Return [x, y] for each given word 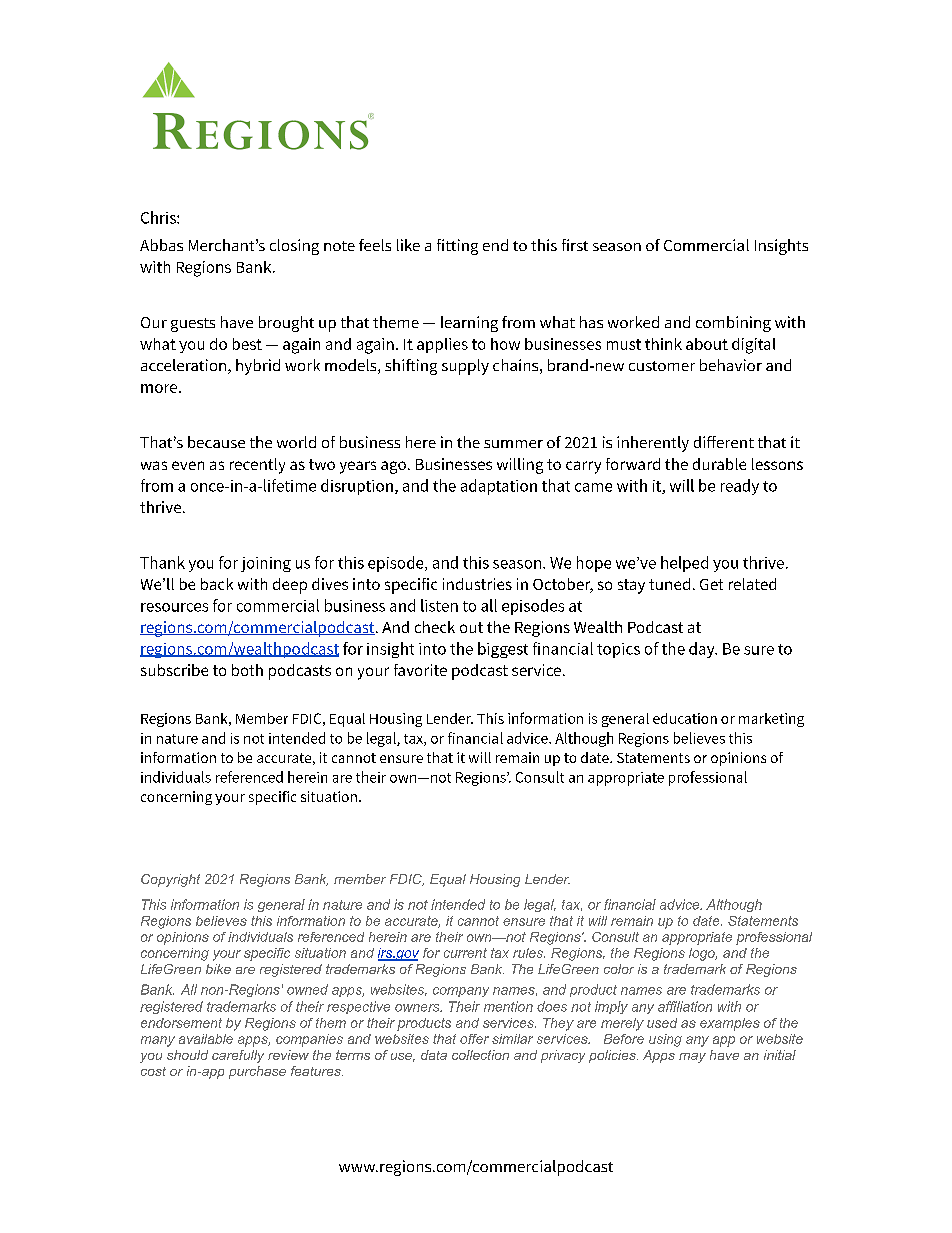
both [247, 670]
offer [474, 1039]
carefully [238, 1056]
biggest [503, 650]
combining [733, 324]
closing [294, 247]
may [692, 1058]
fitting [457, 247]
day [703, 650]
